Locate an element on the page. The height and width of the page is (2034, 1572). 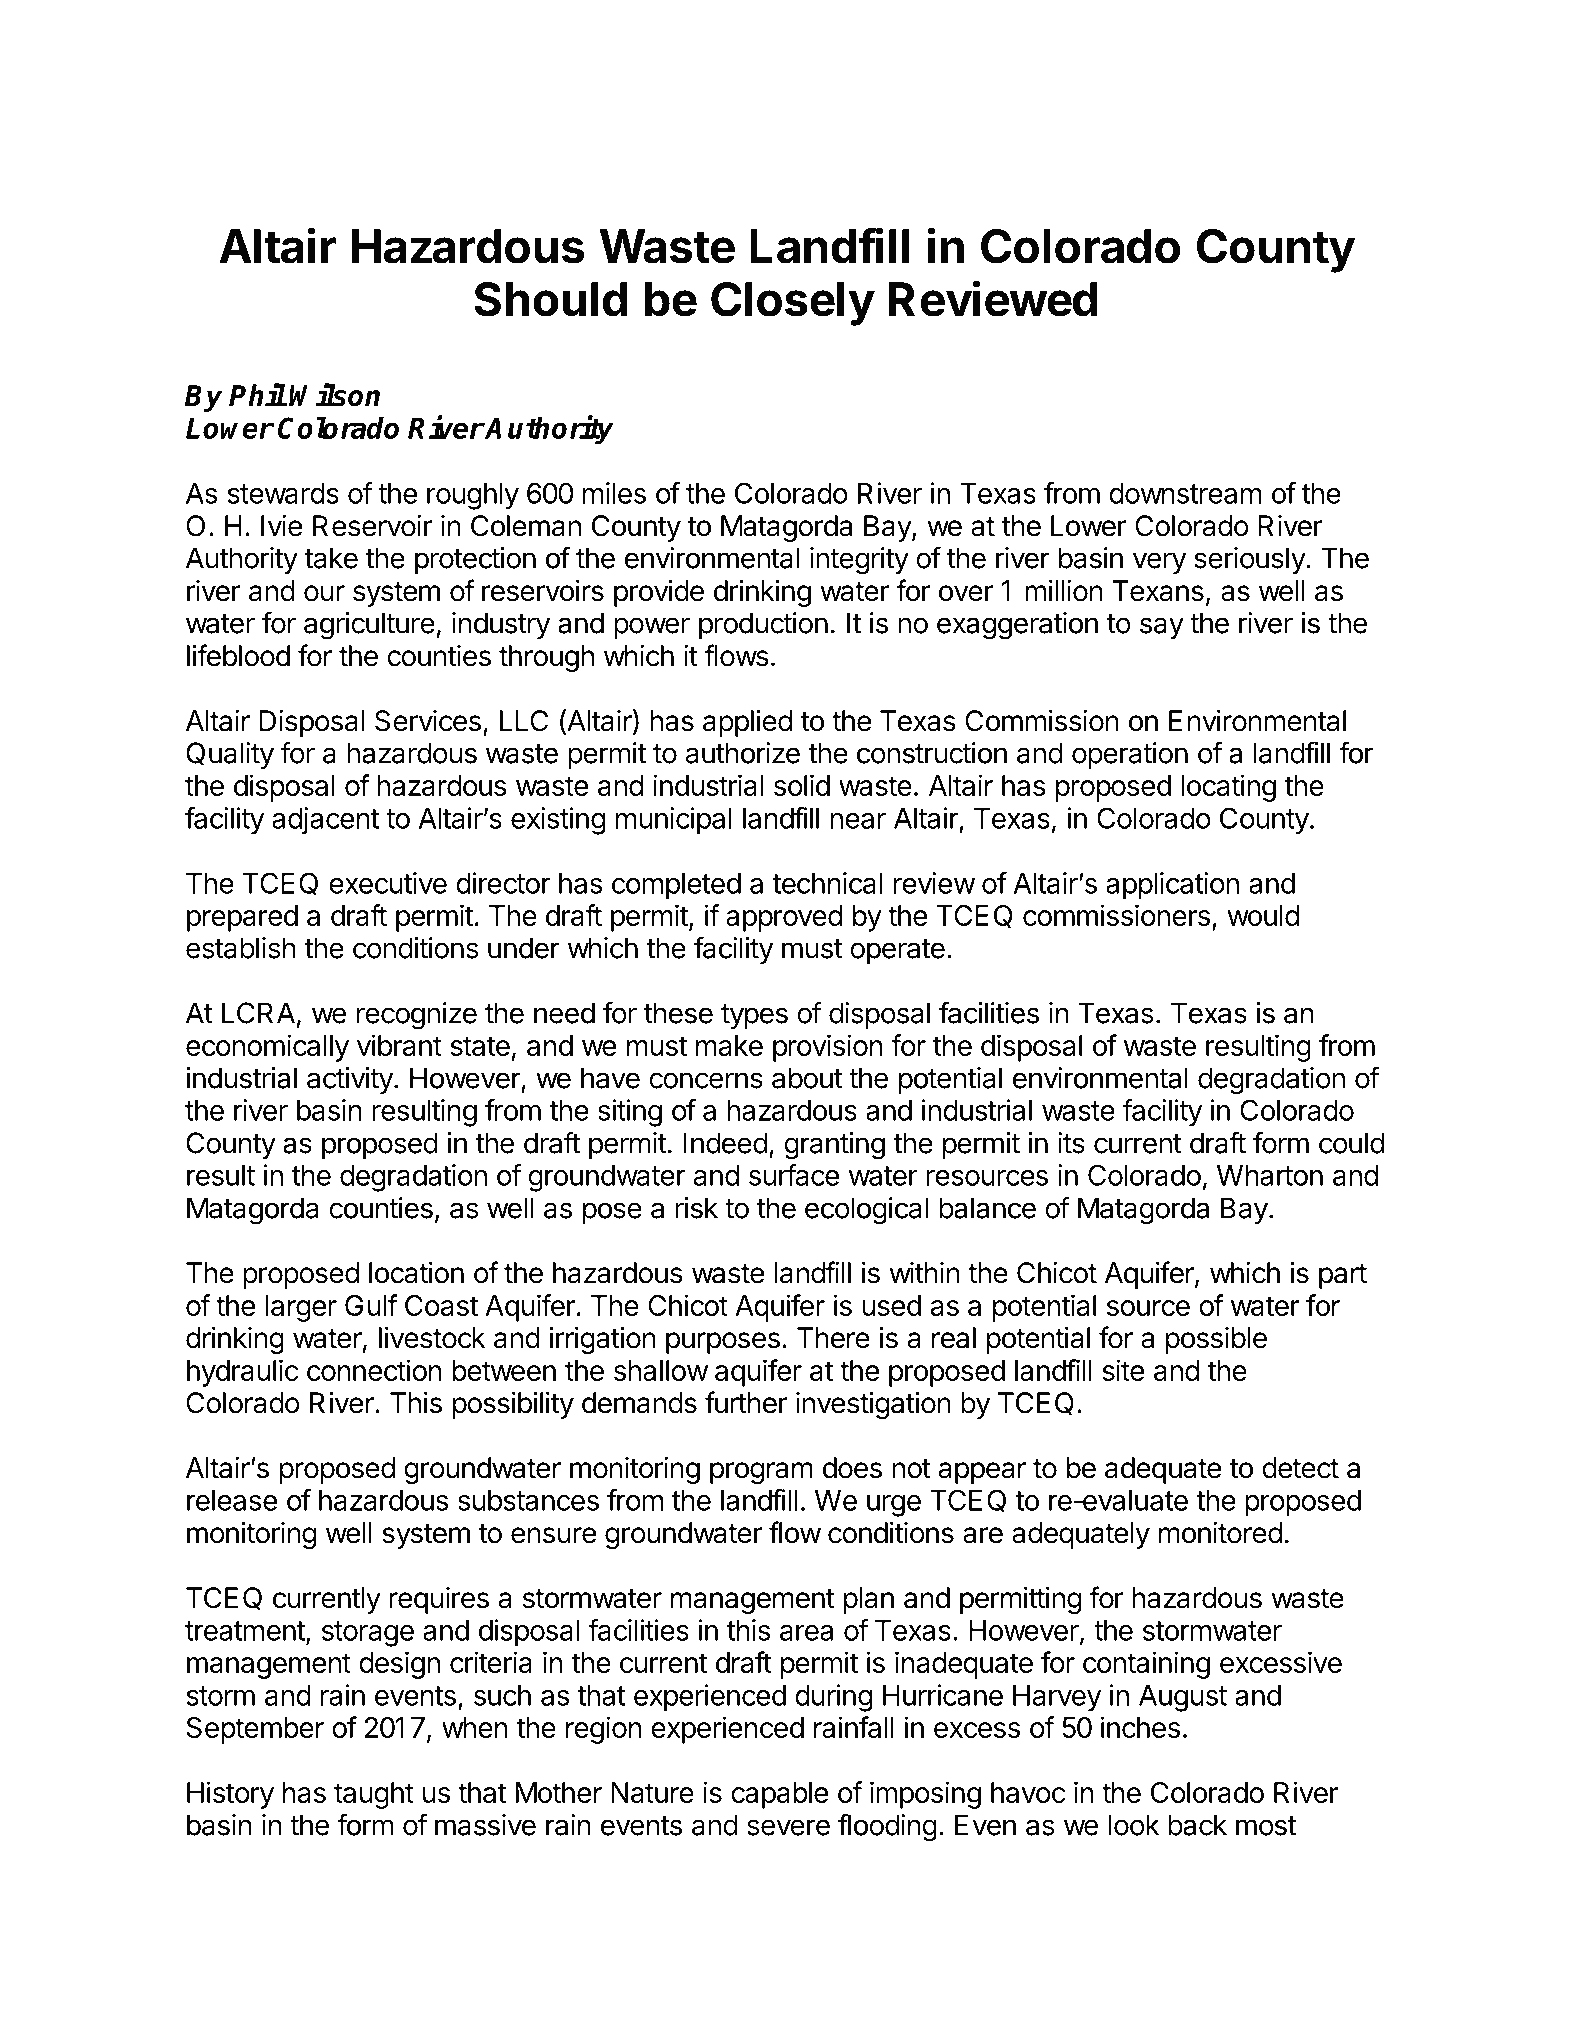
Closely is located at coordinates (793, 304).
